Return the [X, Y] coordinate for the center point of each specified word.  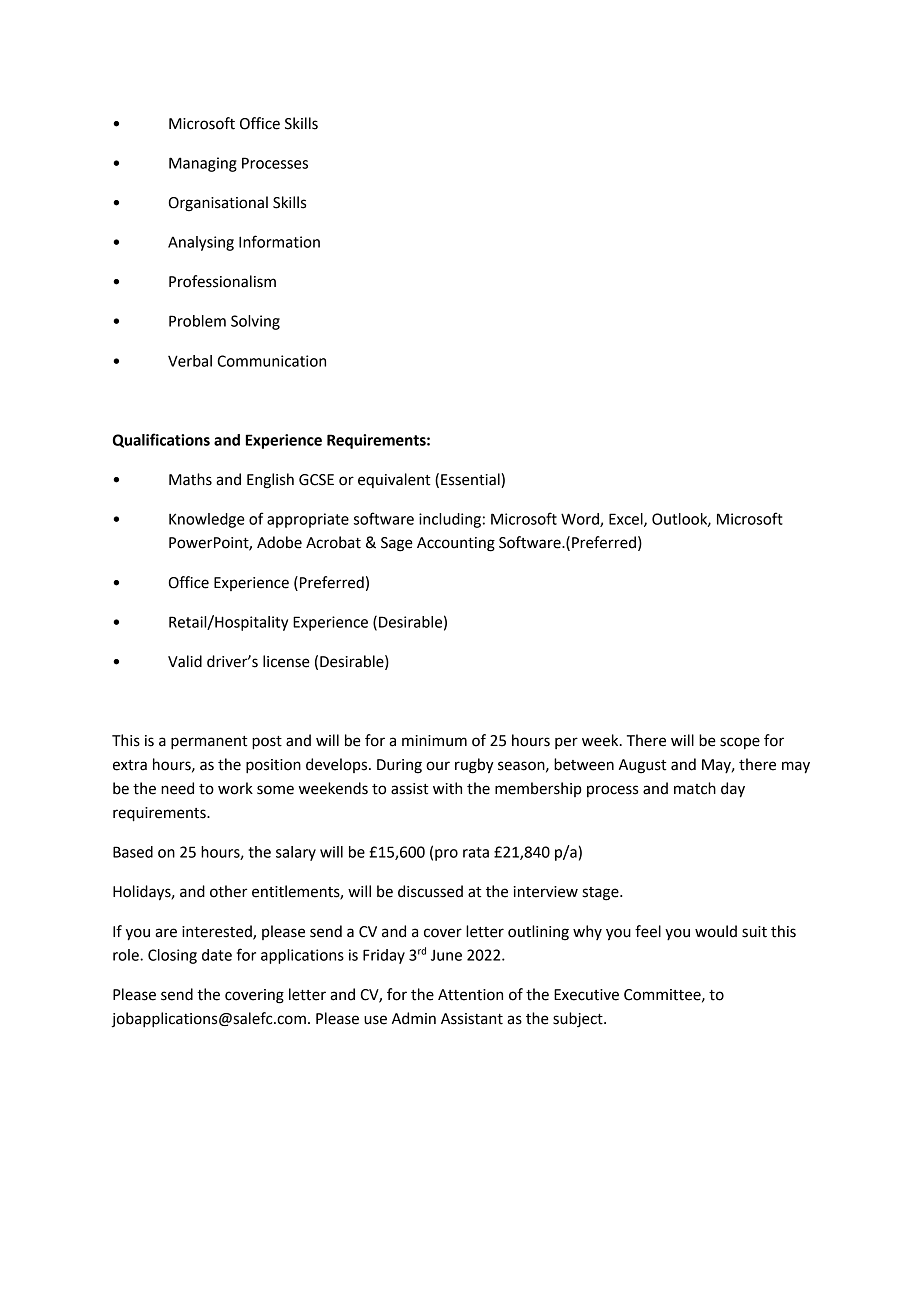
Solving [255, 322]
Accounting [456, 544]
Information [279, 241]
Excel [627, 520]
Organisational [218, 204]
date [217, 955]
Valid [185, 661]
